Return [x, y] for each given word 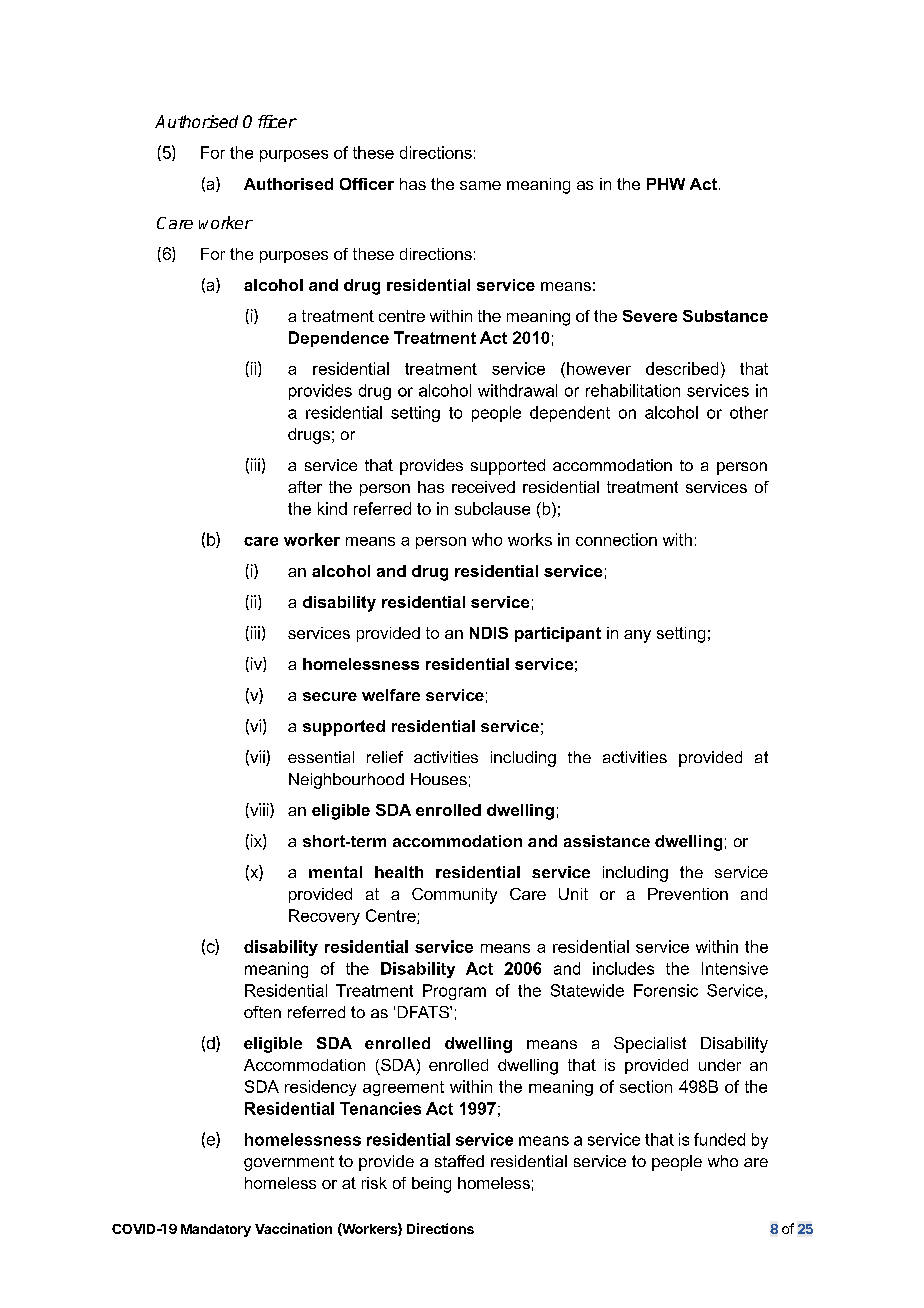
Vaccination [293, 1228]
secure [330, 696]
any [637, 636]
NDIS [489, 633]
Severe [650, 316]
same [480, 185]
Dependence [339, 339]
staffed [459, 1161]
